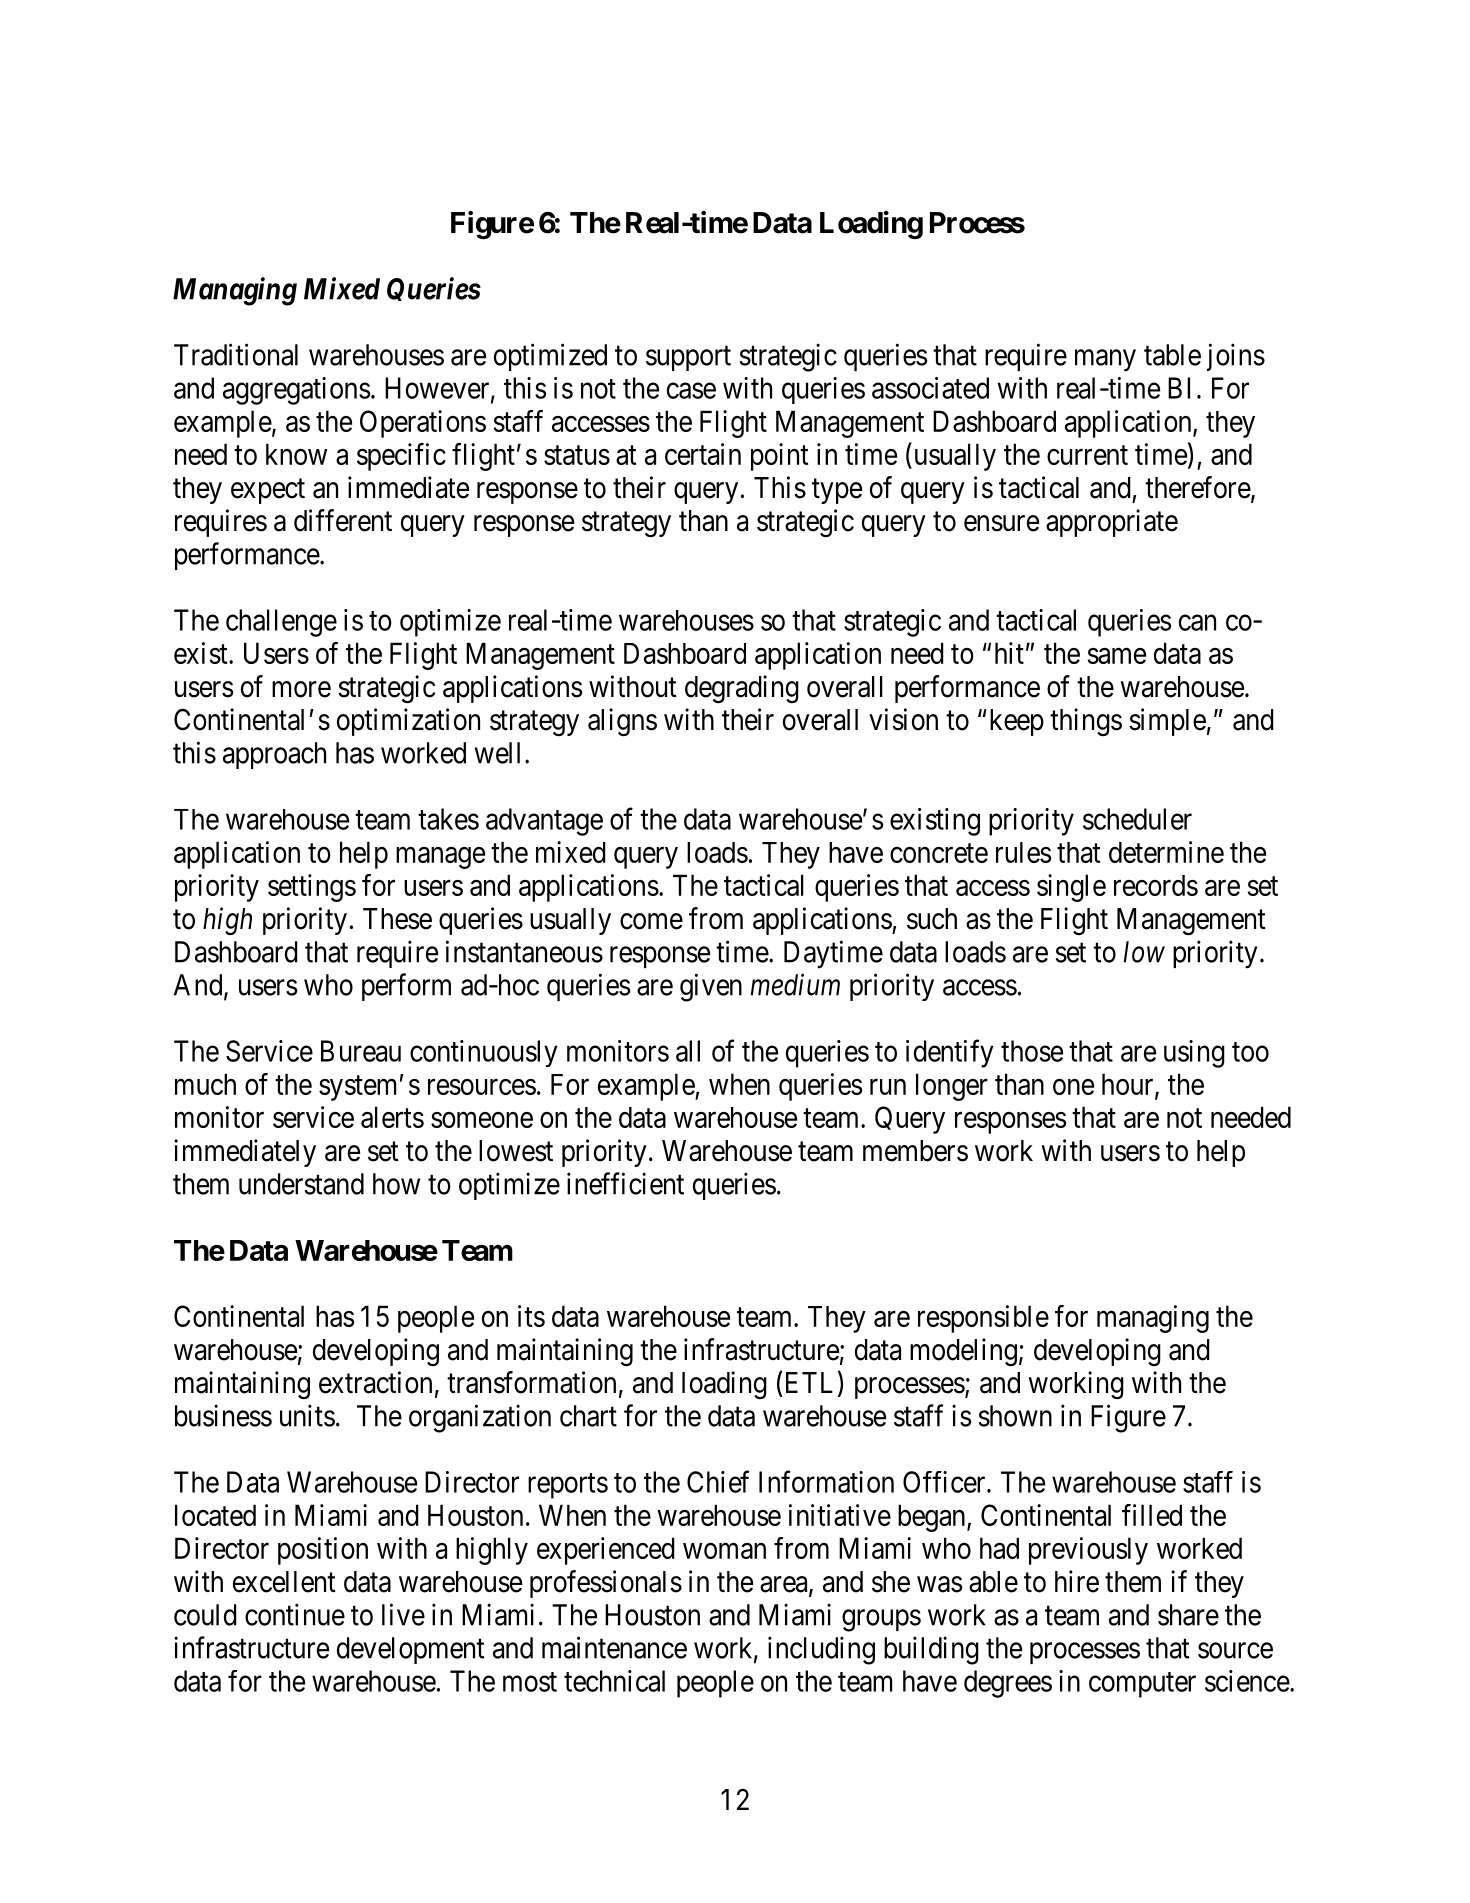 Image resolution: width=1470 pixels, height=1903 pixels. I want to click on extraction, so click(375, 1382).
